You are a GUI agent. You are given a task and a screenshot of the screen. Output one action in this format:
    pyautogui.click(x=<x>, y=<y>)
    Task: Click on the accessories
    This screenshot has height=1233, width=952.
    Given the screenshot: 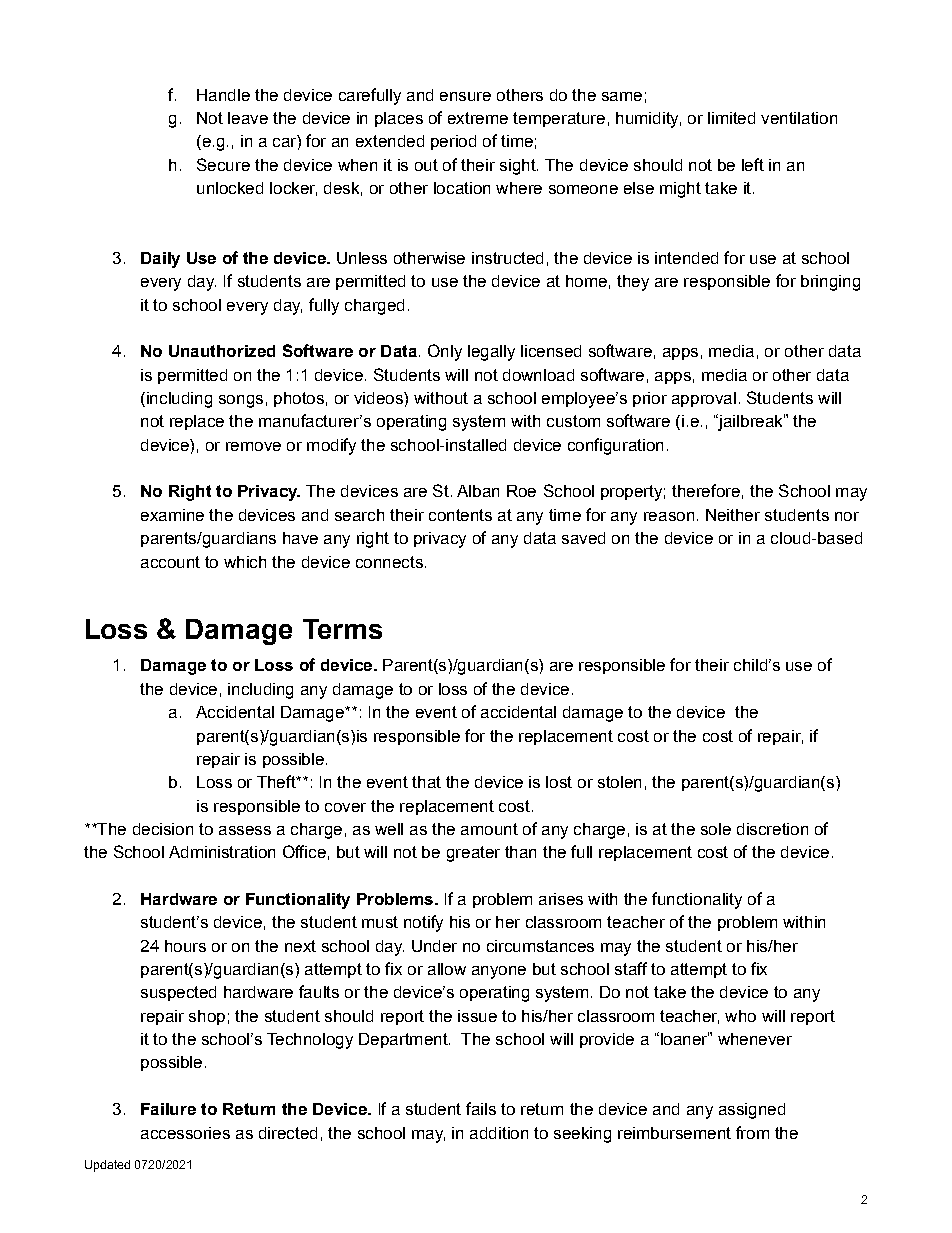 What is the action you would take?
    pyautogui.click(x=185, y=1133)
